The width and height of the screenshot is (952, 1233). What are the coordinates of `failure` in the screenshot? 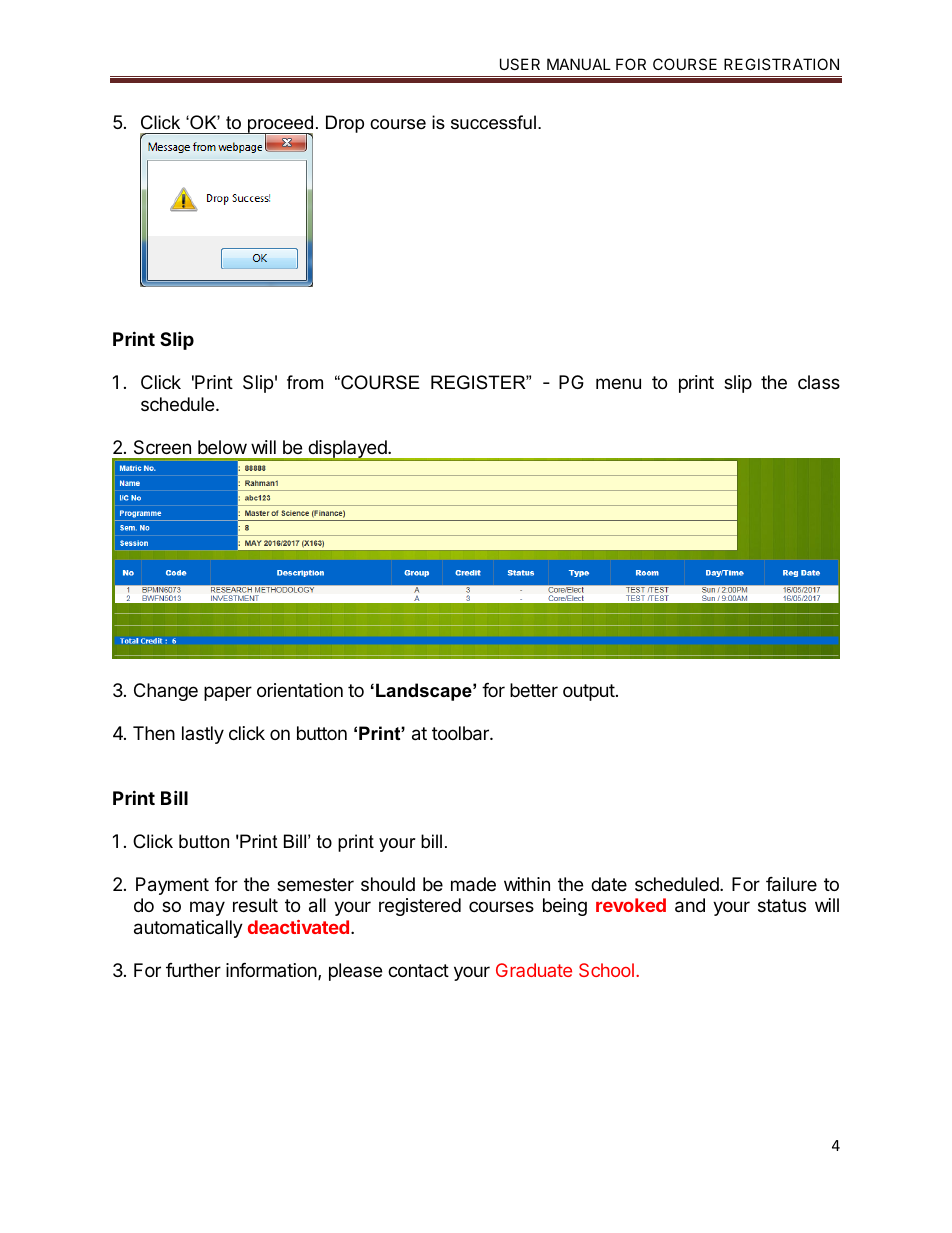 It's located at (791, 884).
